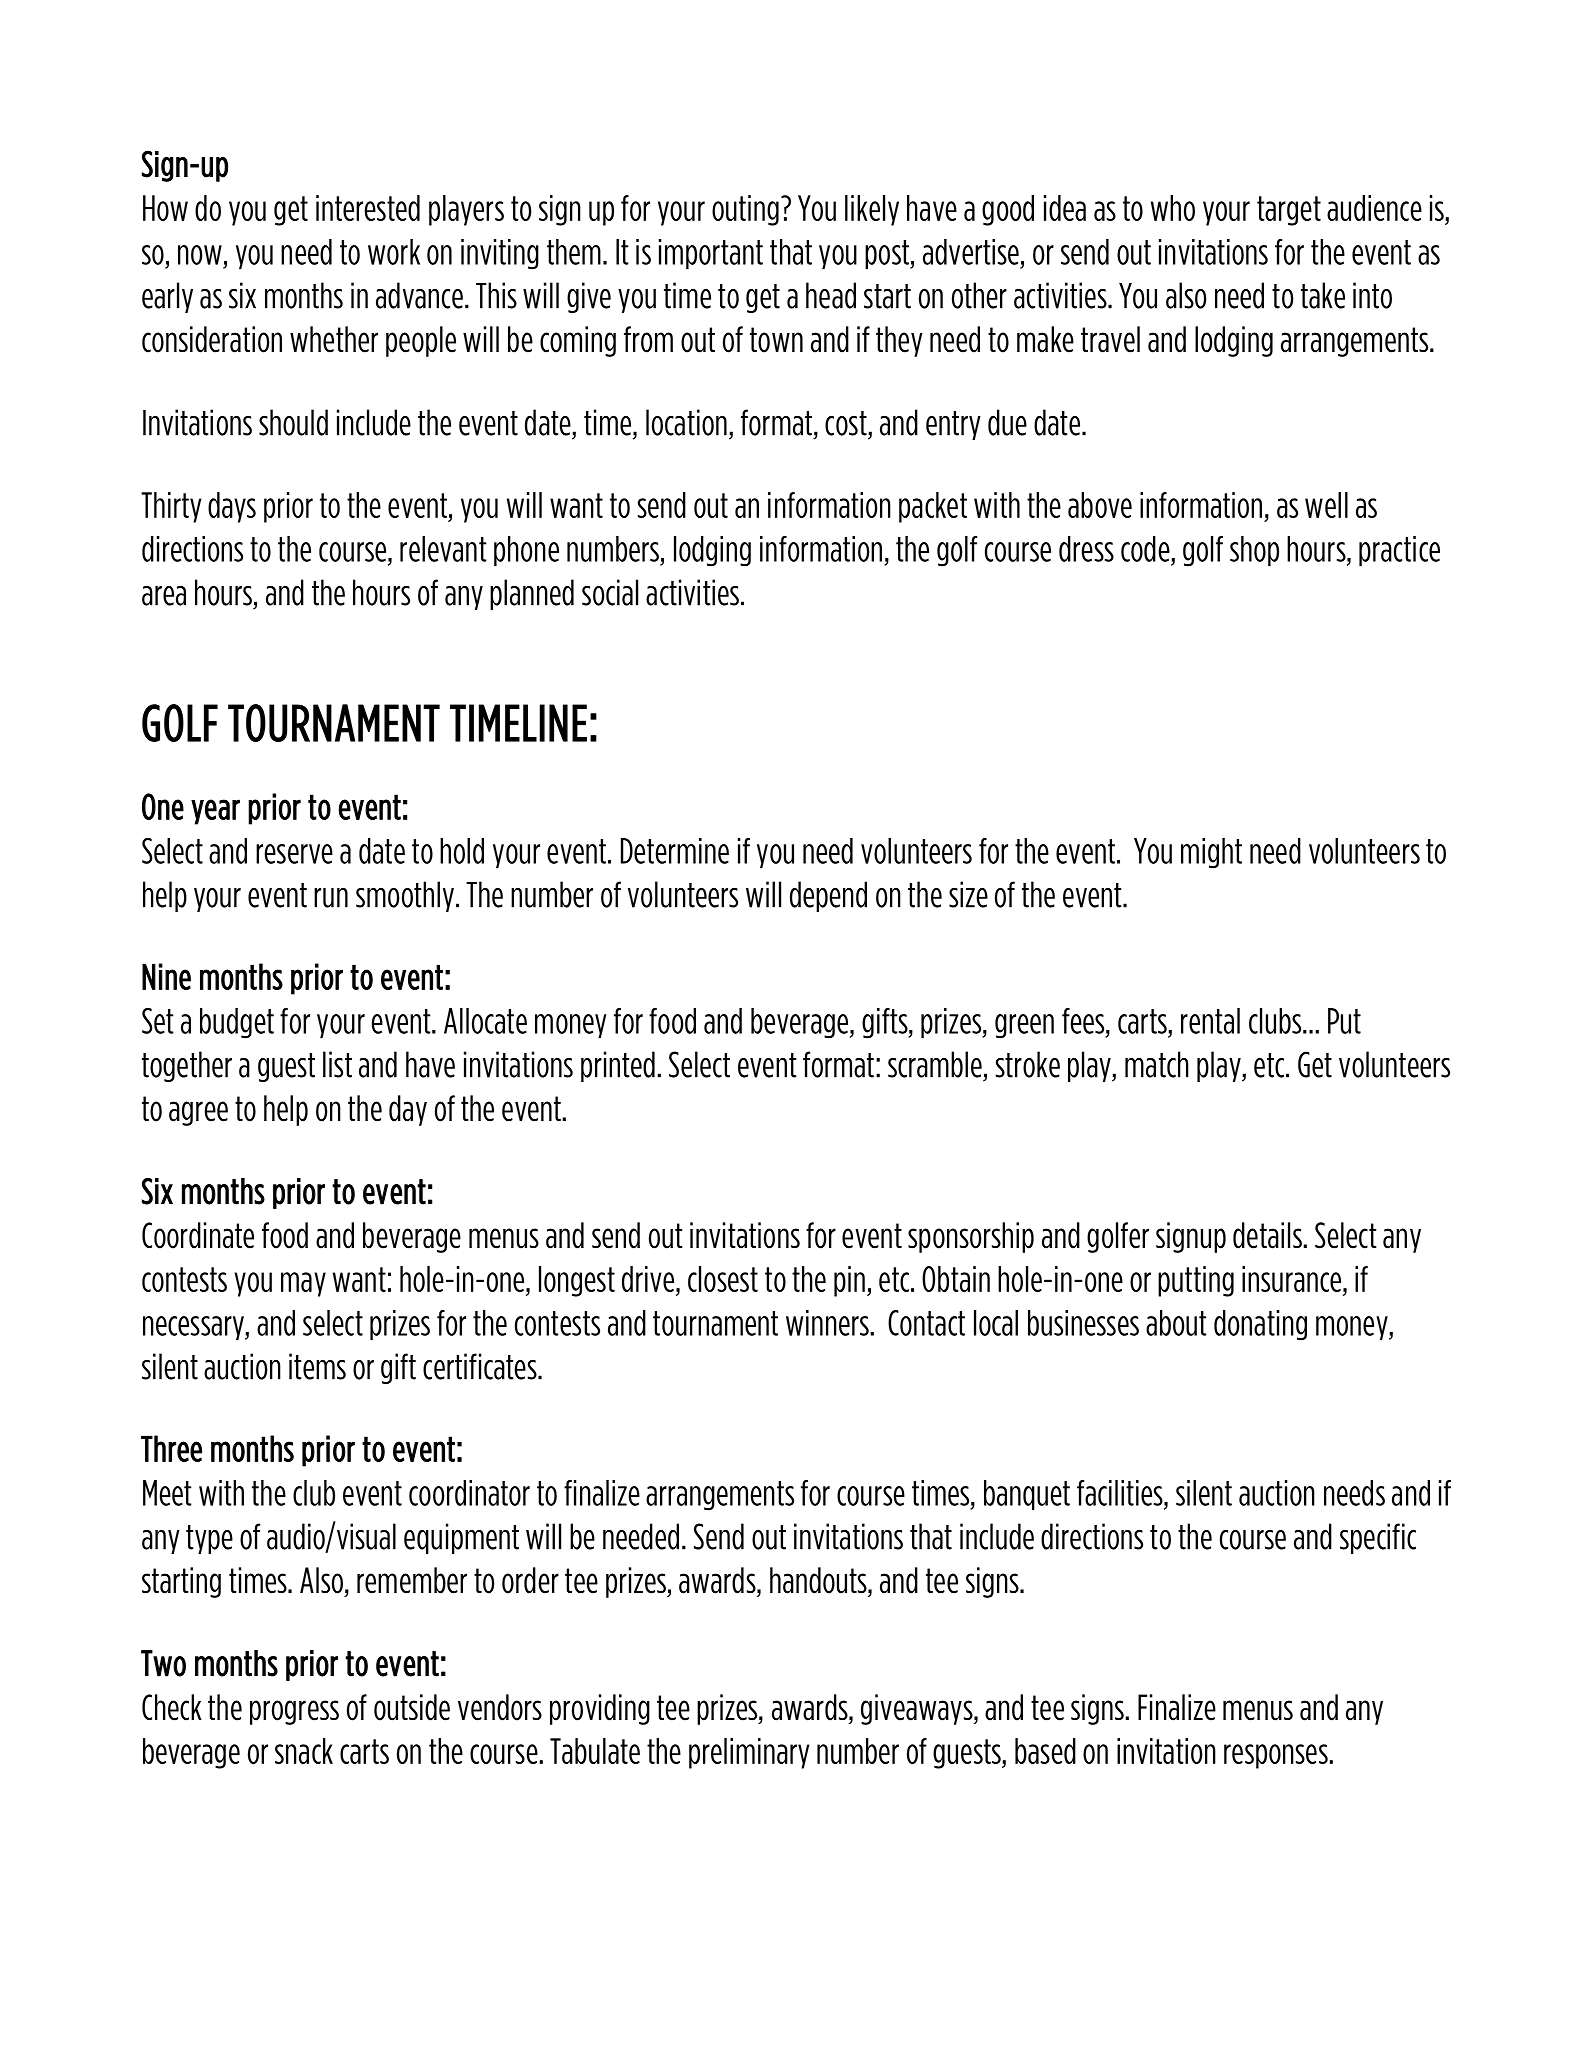 This screenshot has height=2063, width=1594. Describe the element at coordinates (1260, 1325) in the screenshot. I see `donating` at that location.
